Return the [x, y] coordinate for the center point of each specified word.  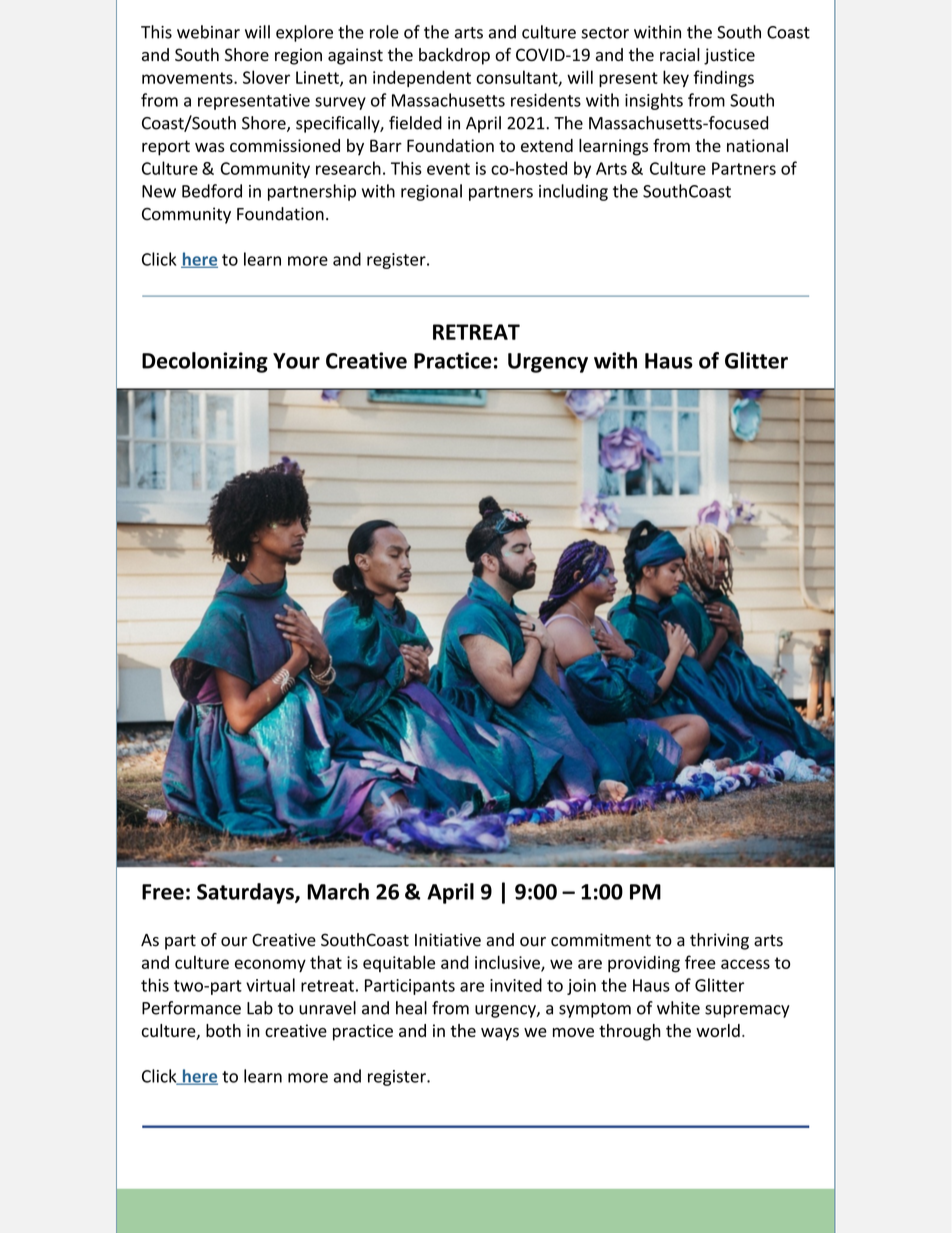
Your [296, 361]
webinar [208, 32]
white [678, 1008]
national [757, 145]
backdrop [454, 56]
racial [680, 55]
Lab [260, 1008]
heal [411, 1008]
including [573, 192]
